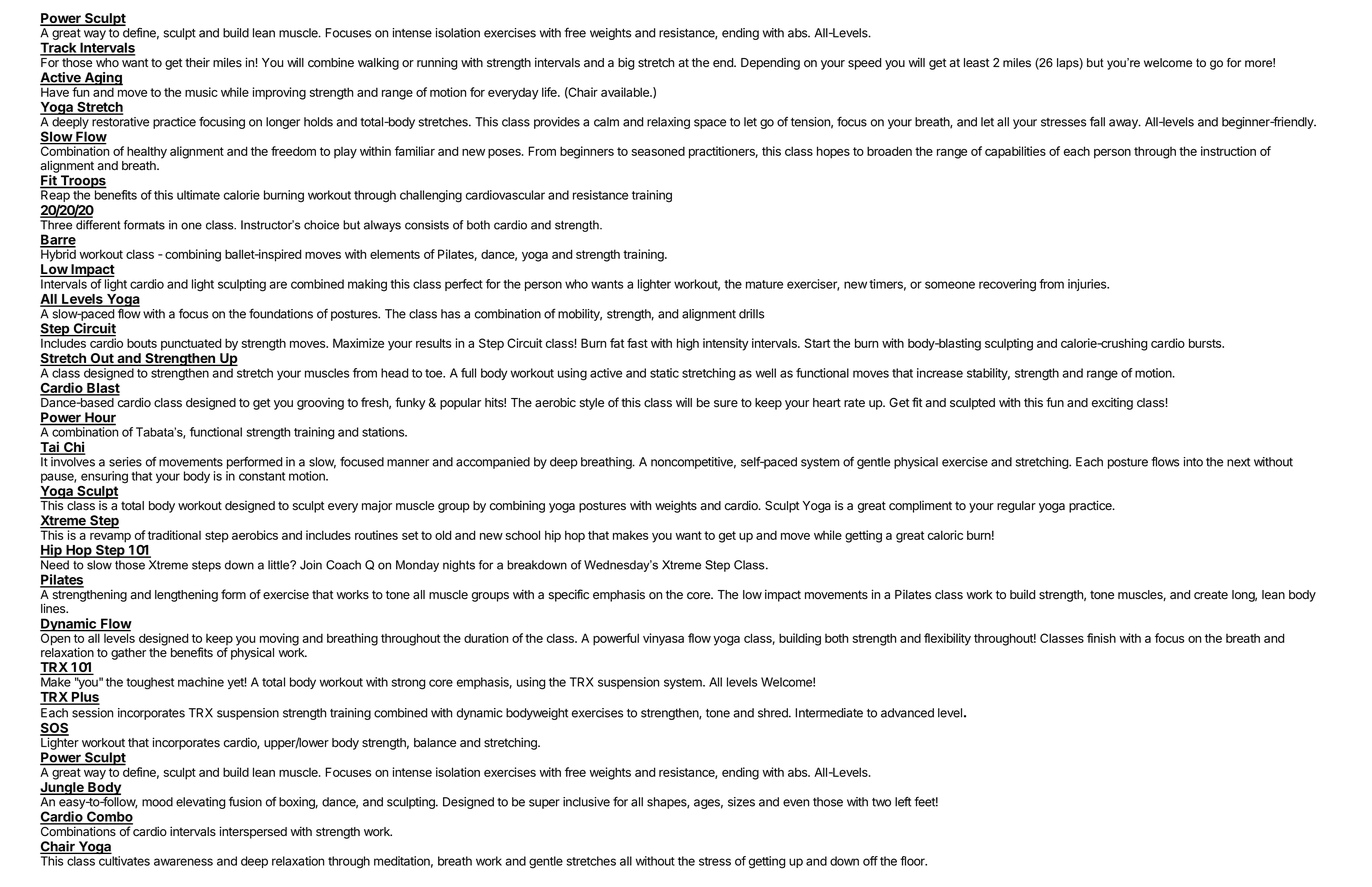 Image resolution: width=1372 pixels, height=887 pixels. I want to click on accompanied, so click(493, 463).
